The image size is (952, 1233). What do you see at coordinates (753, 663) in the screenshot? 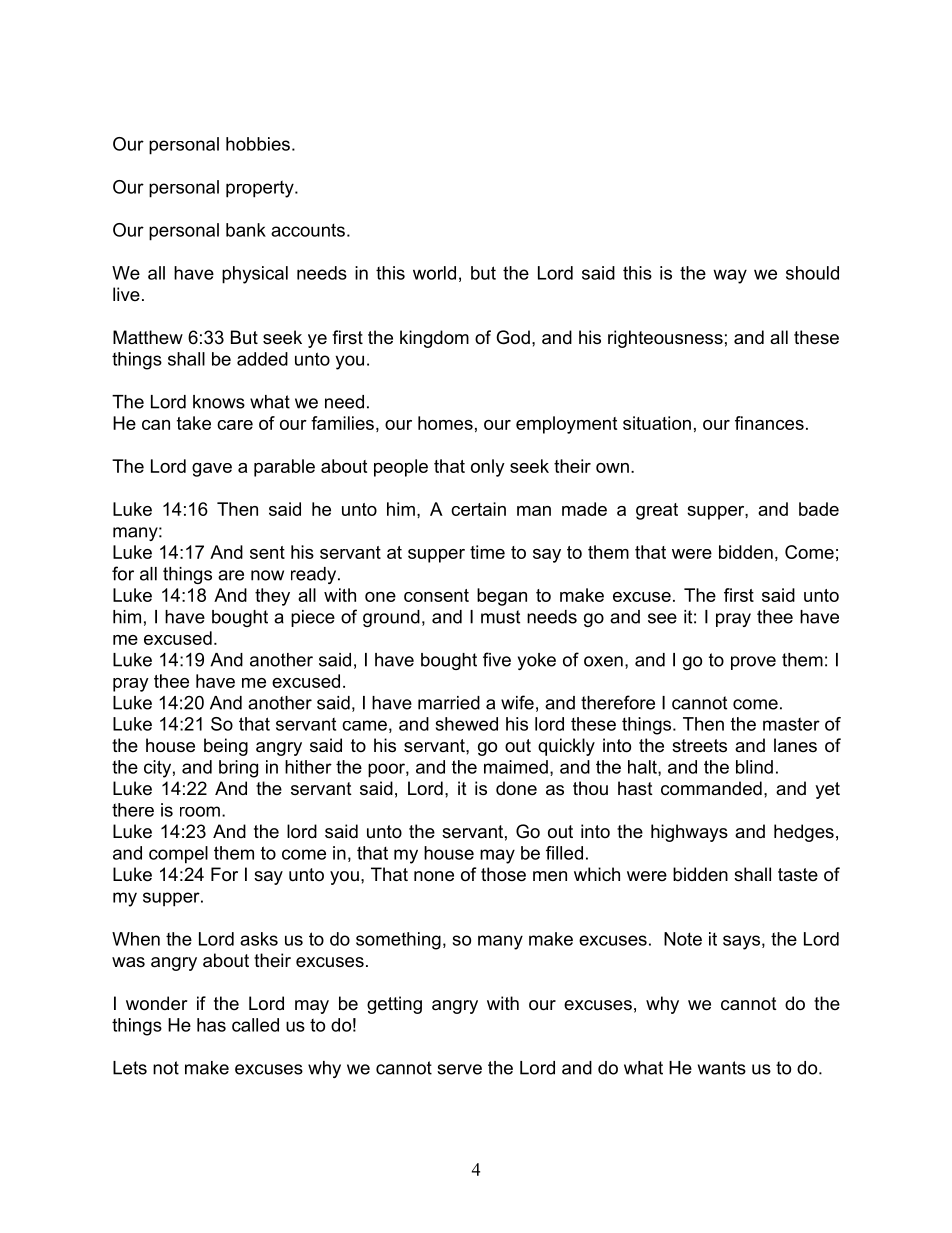
I see `prove` at bounding box center [753, 663].
